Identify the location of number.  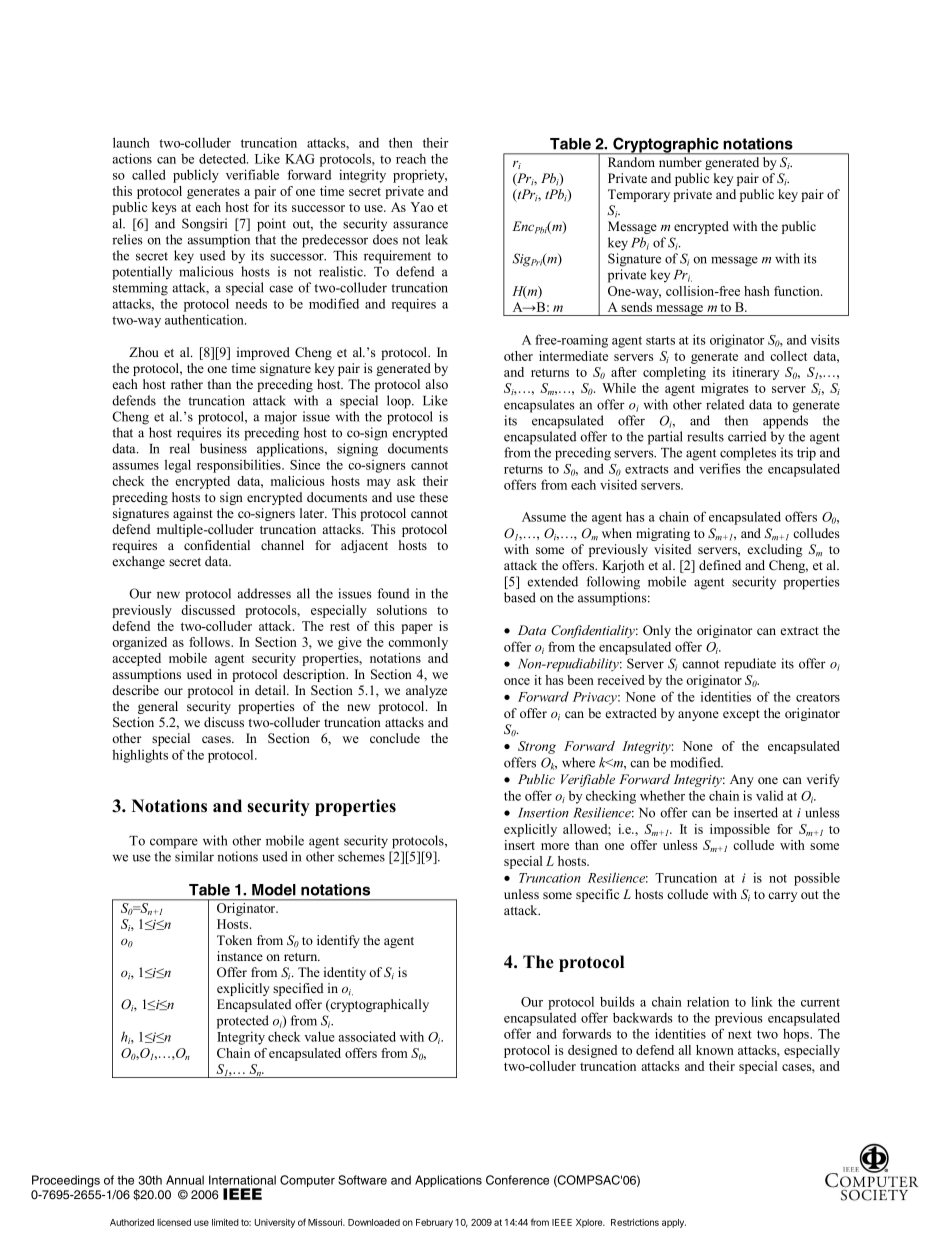
(680, 162).
